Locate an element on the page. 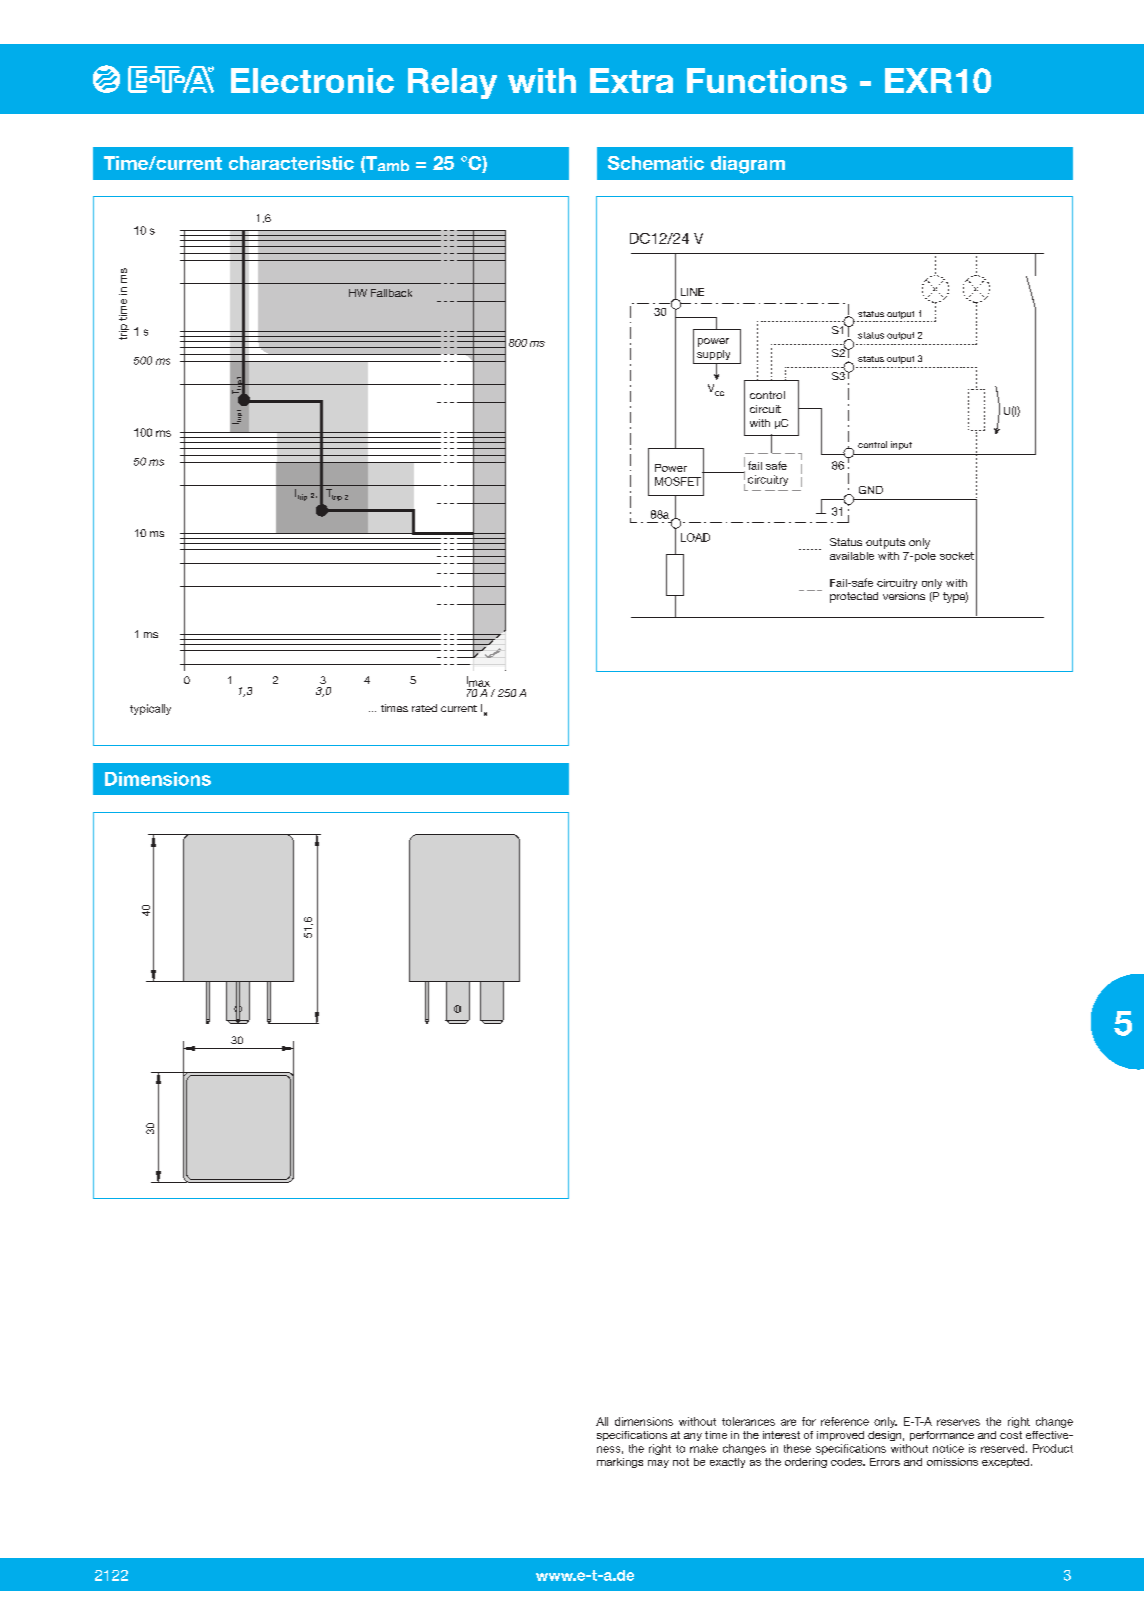  characteristic is located at coordinates (291, 163).
